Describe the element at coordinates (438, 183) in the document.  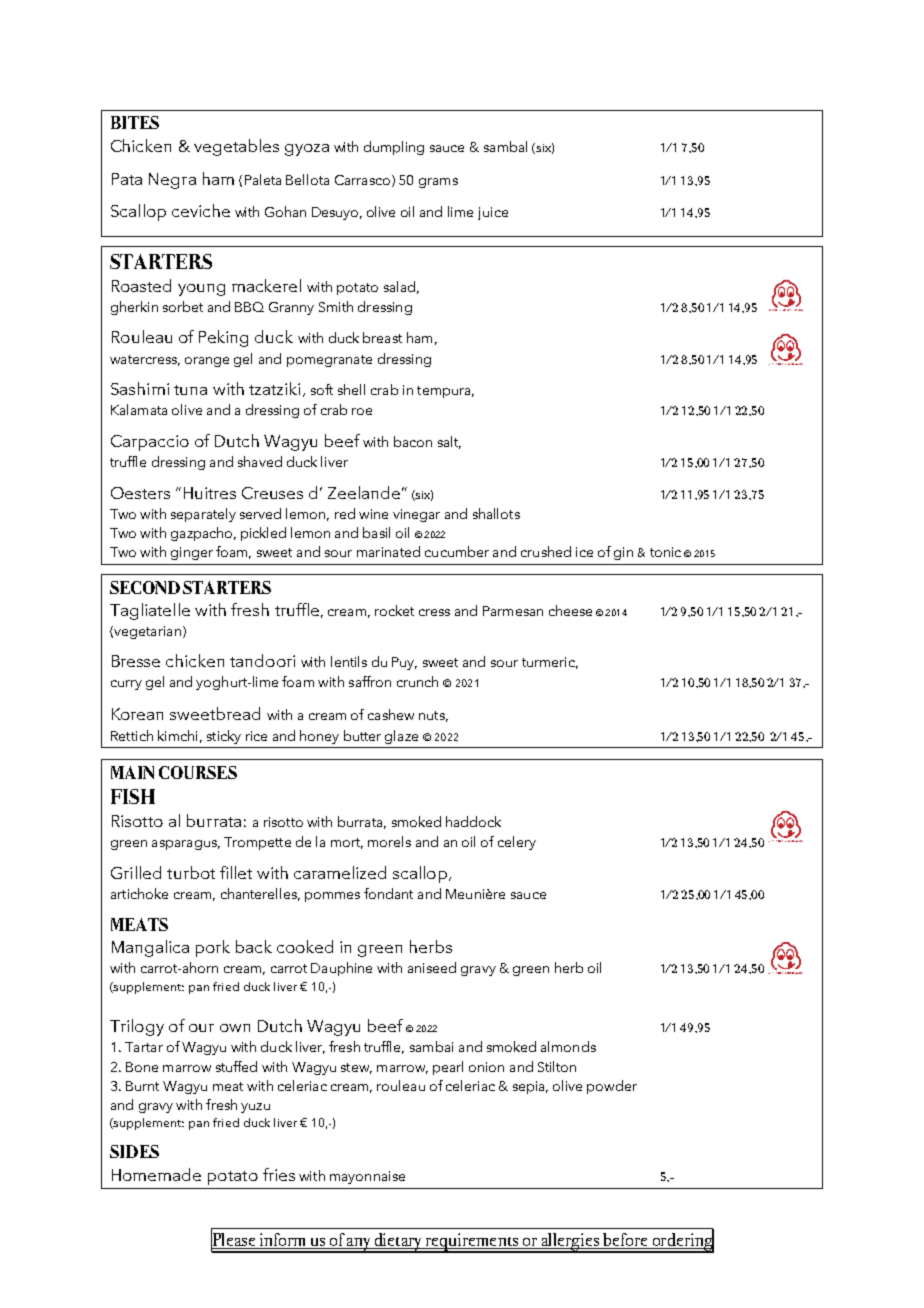
I see `grams` at that location.
